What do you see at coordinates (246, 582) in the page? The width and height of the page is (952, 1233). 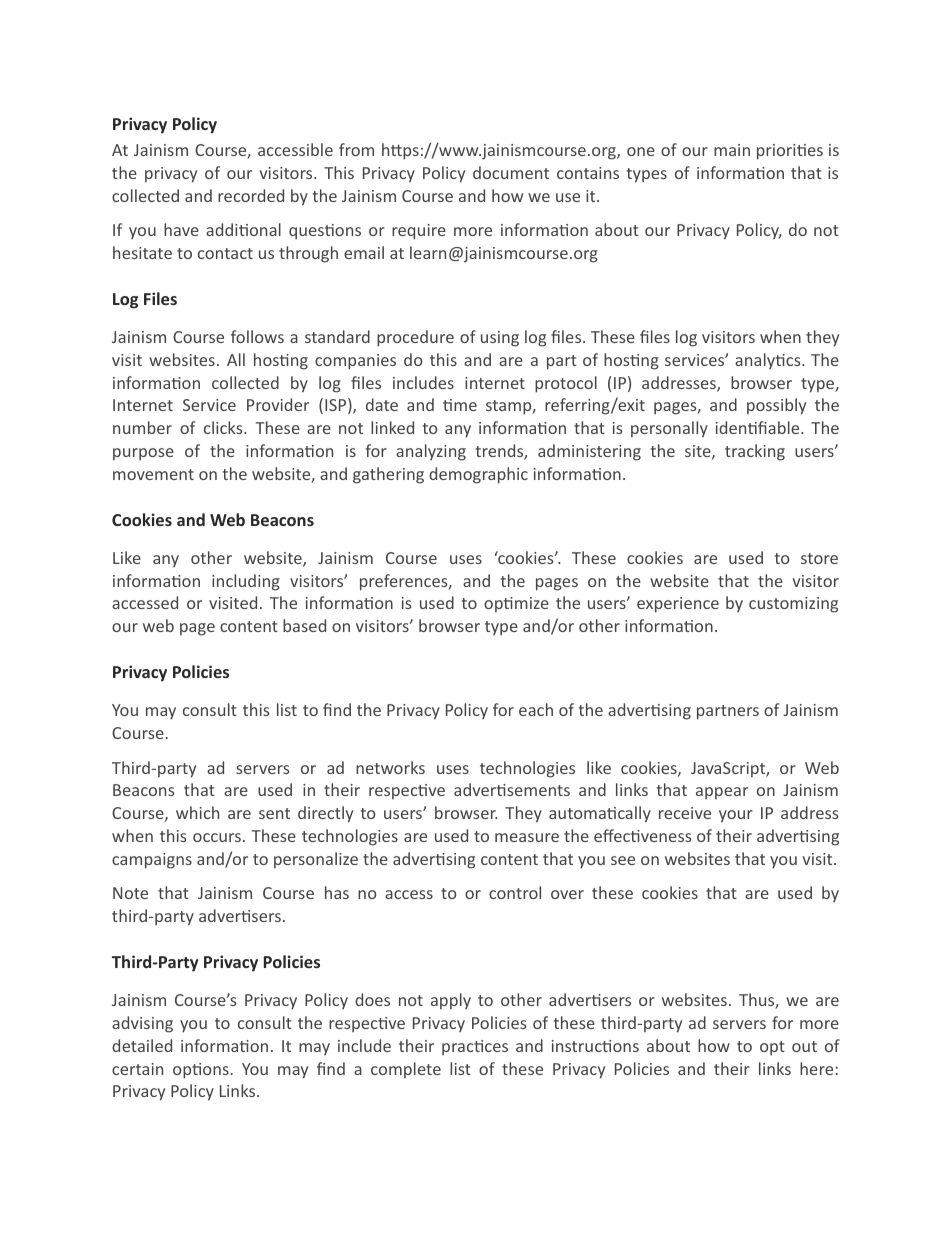 I see `including` at bounding box center [246, 582].
